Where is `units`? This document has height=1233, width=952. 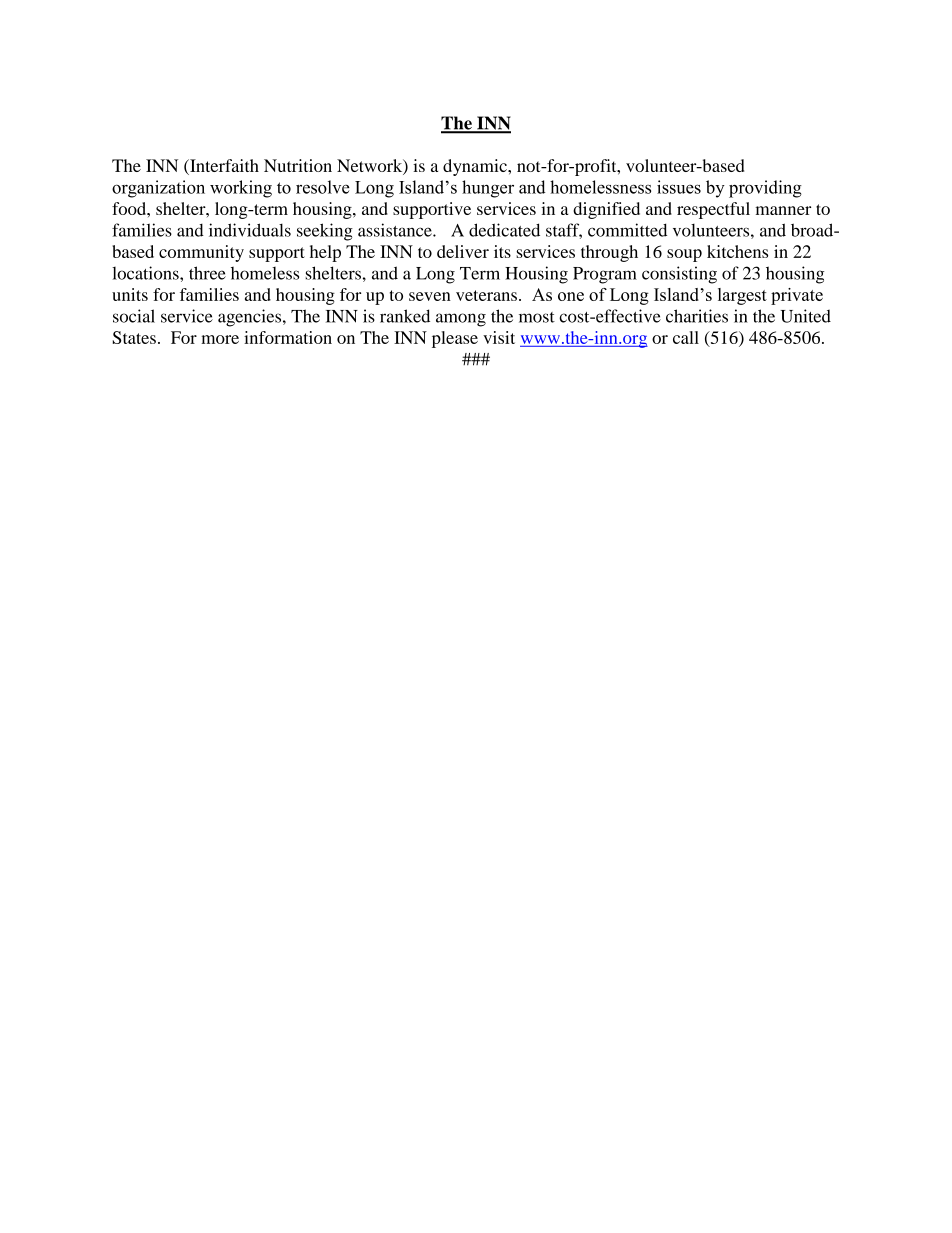 units is located at coordinates (130, 294).
